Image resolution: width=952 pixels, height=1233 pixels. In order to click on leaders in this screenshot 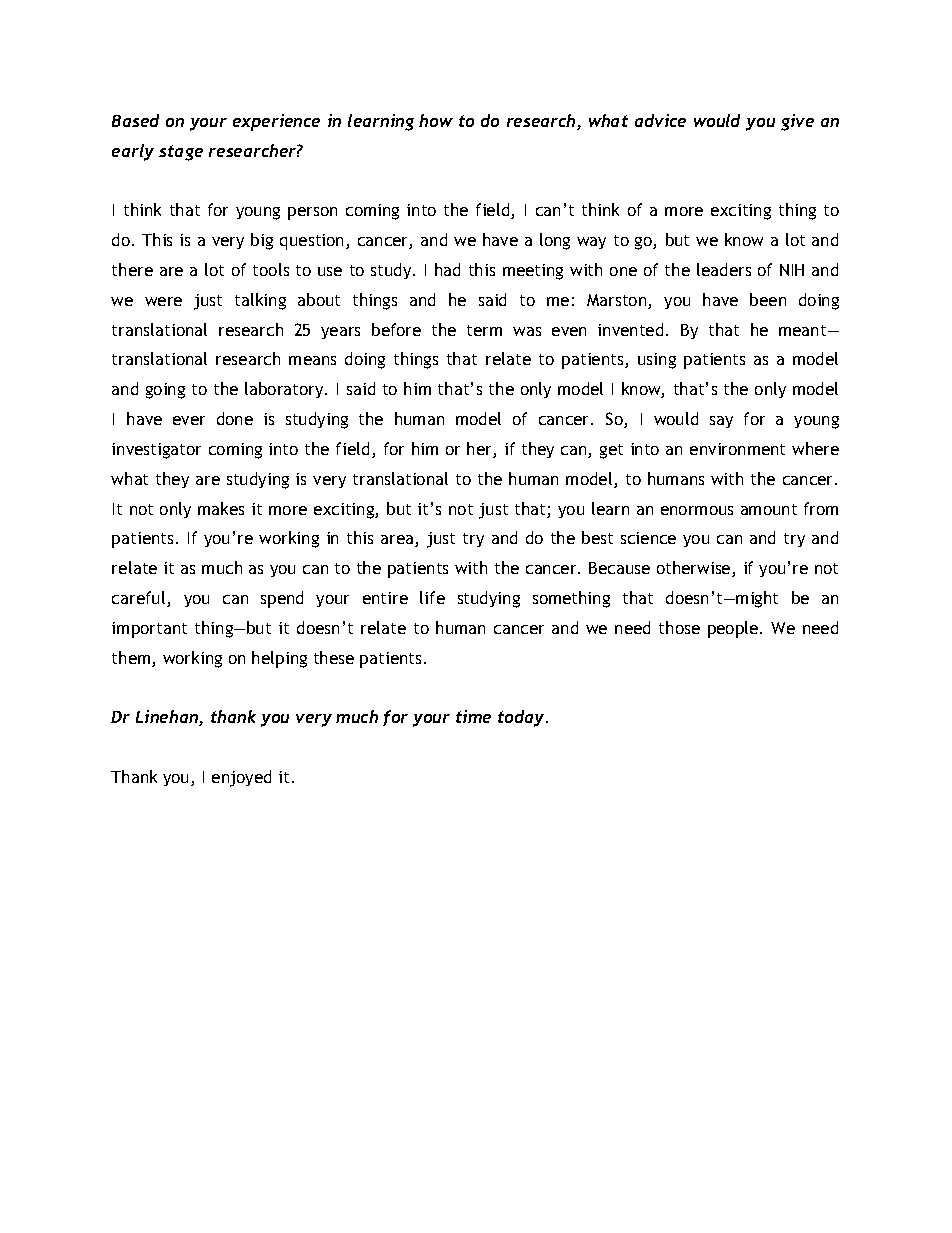, I will do `click(724, 269)`.
